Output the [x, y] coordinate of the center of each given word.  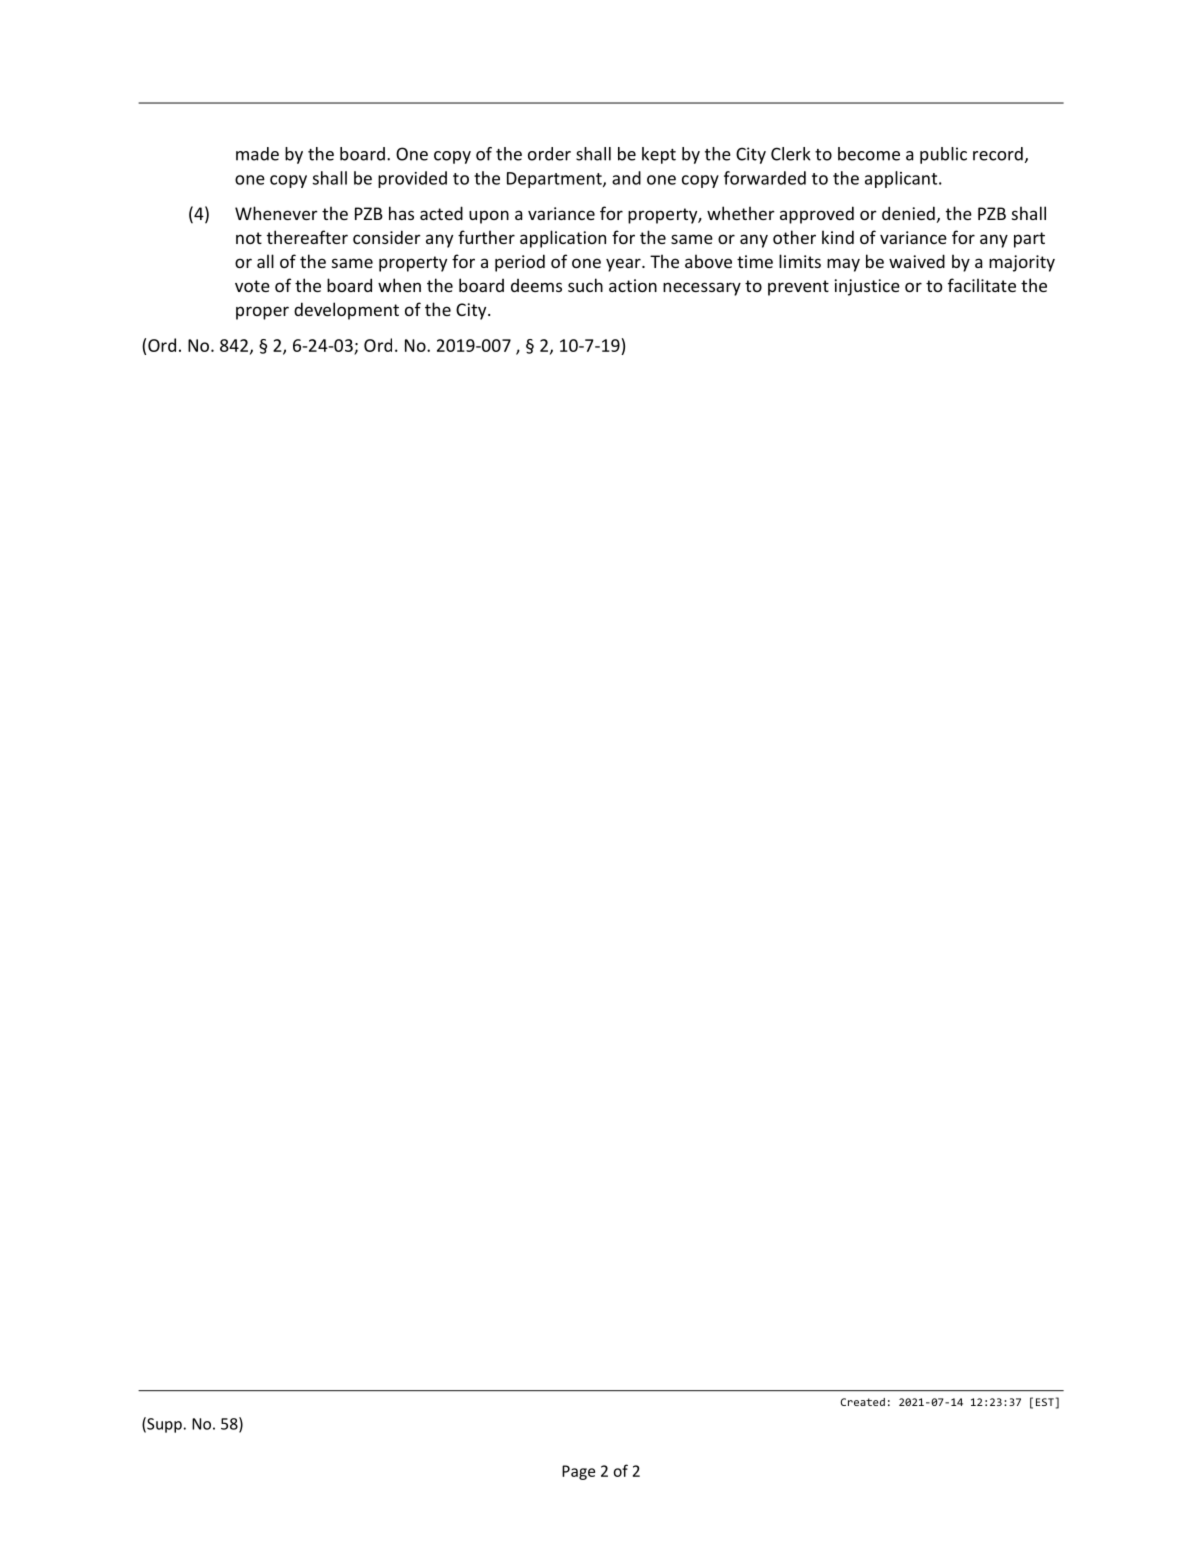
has [401, 213]
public [943, 155]
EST [1045, 1402]
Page [578, 1472]
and [626, 178]
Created [863, 1402]
